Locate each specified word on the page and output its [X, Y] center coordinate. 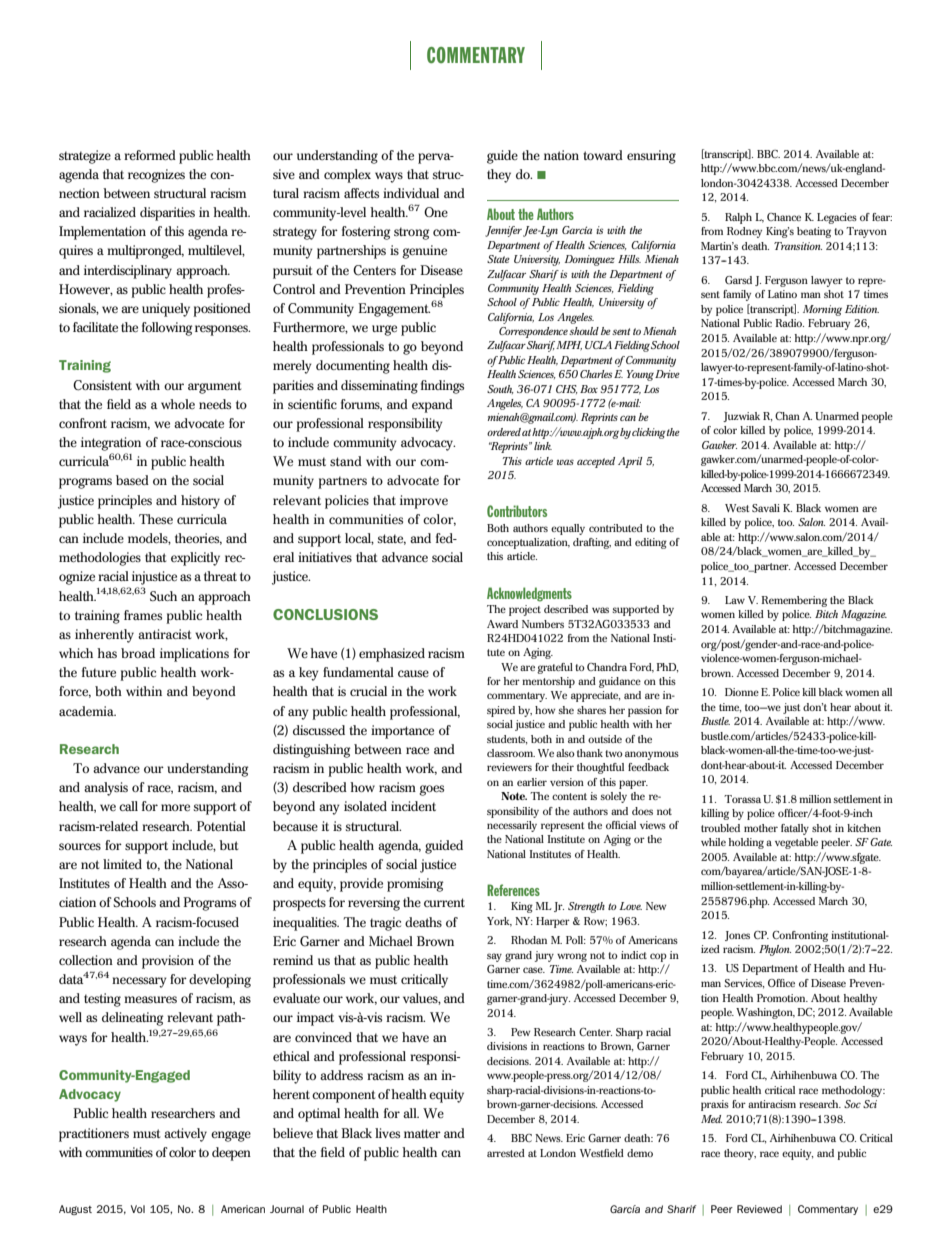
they [499, 176]
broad [138, 653]
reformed [150, 155]
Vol [138, 1209]
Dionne [742, 692]
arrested [506, 1153]
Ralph [738, 218]
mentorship [548, 682]
